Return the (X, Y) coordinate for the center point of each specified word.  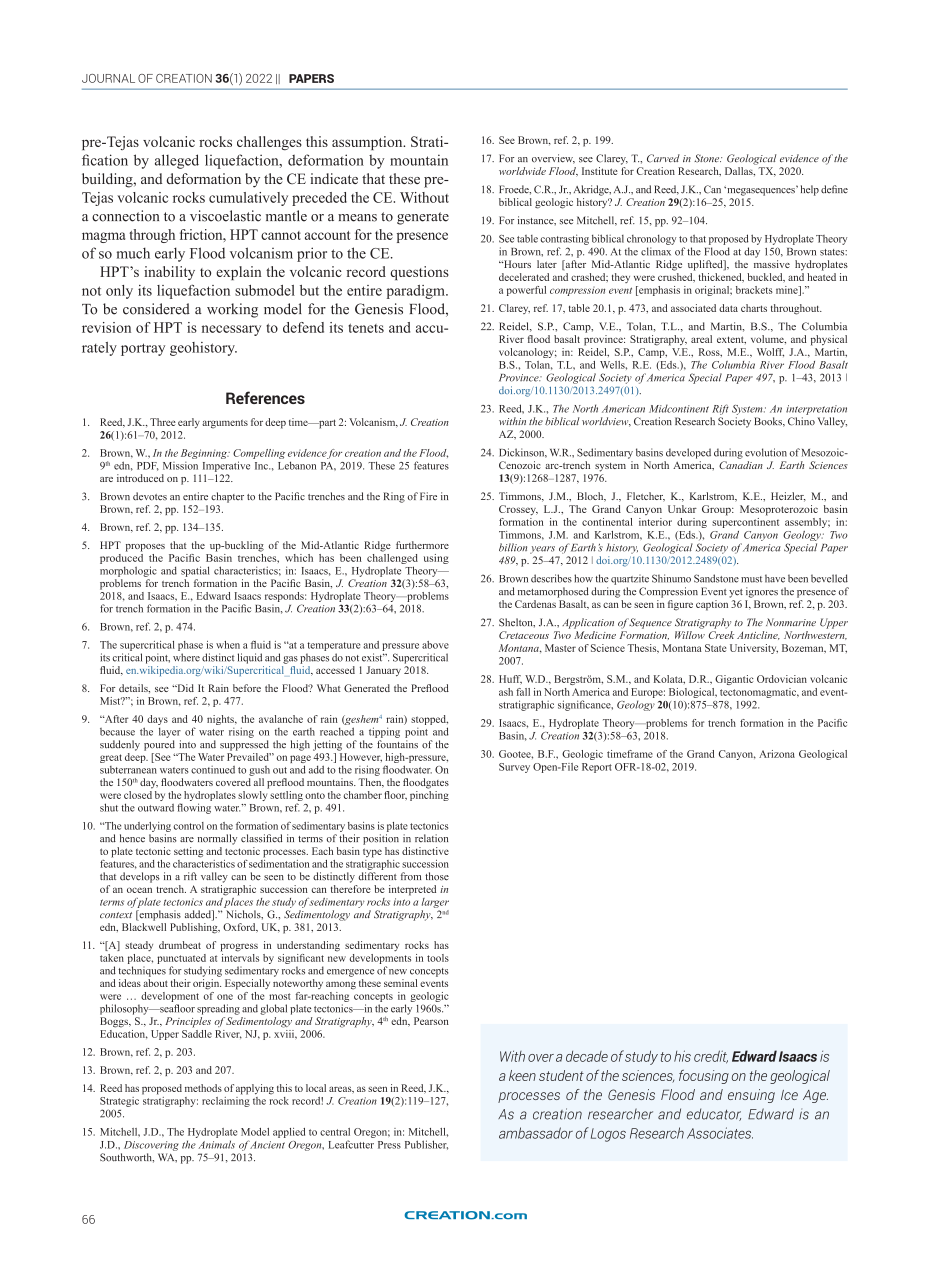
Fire (428, 496)
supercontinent (745, 521)
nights (221, 720)
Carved (663, 158)
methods (203, 1088)
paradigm (417, 292)
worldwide (522, 171)
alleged (177, 161)
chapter (227, 497)
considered (156, 309)
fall (523, 692)
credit (711, 1057)
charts (754, 308)
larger (435, 903)
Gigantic (734, 680)
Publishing (195, 927)
